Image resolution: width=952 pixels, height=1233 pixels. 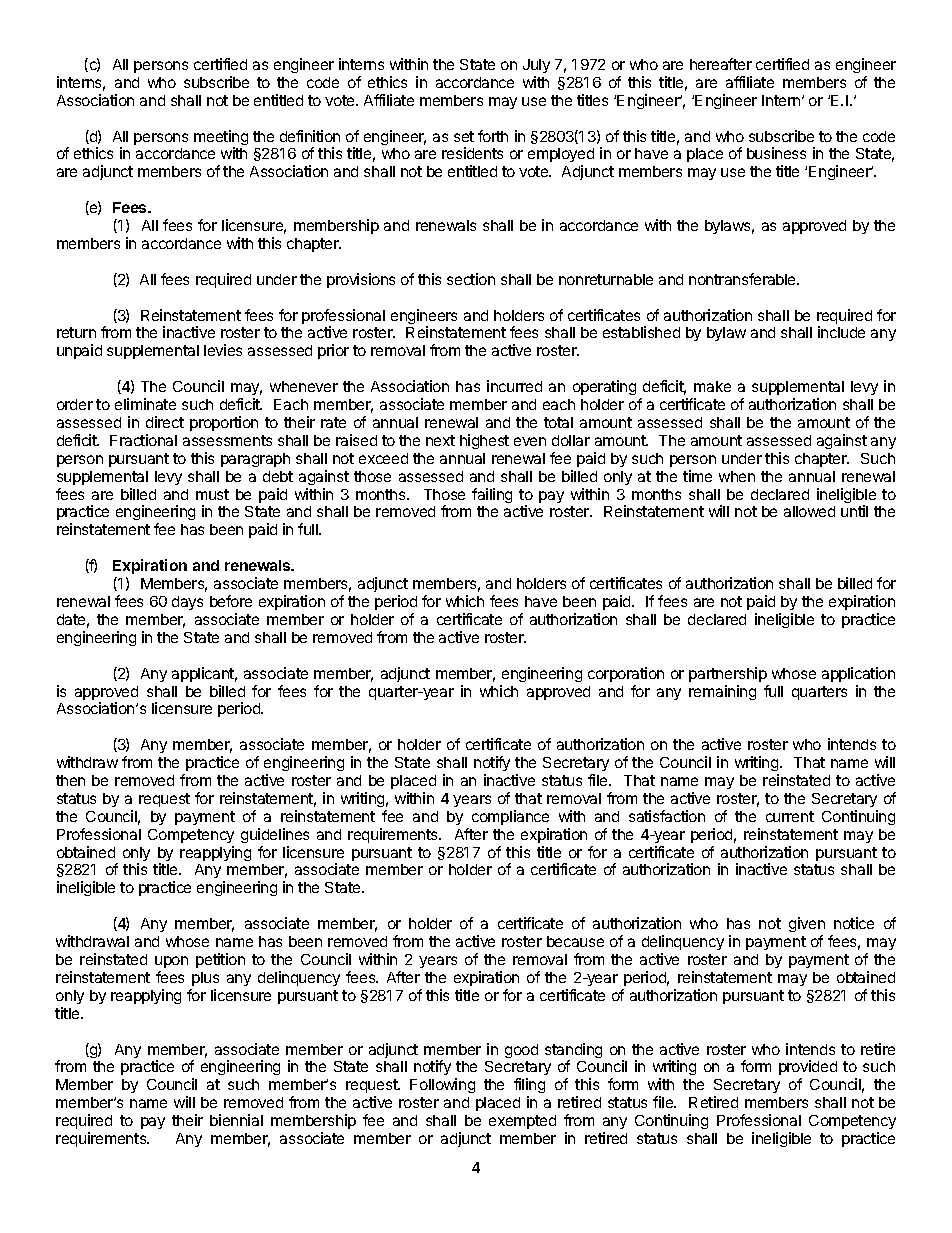 I want to click on meeting, so click(x=221, y=139).
